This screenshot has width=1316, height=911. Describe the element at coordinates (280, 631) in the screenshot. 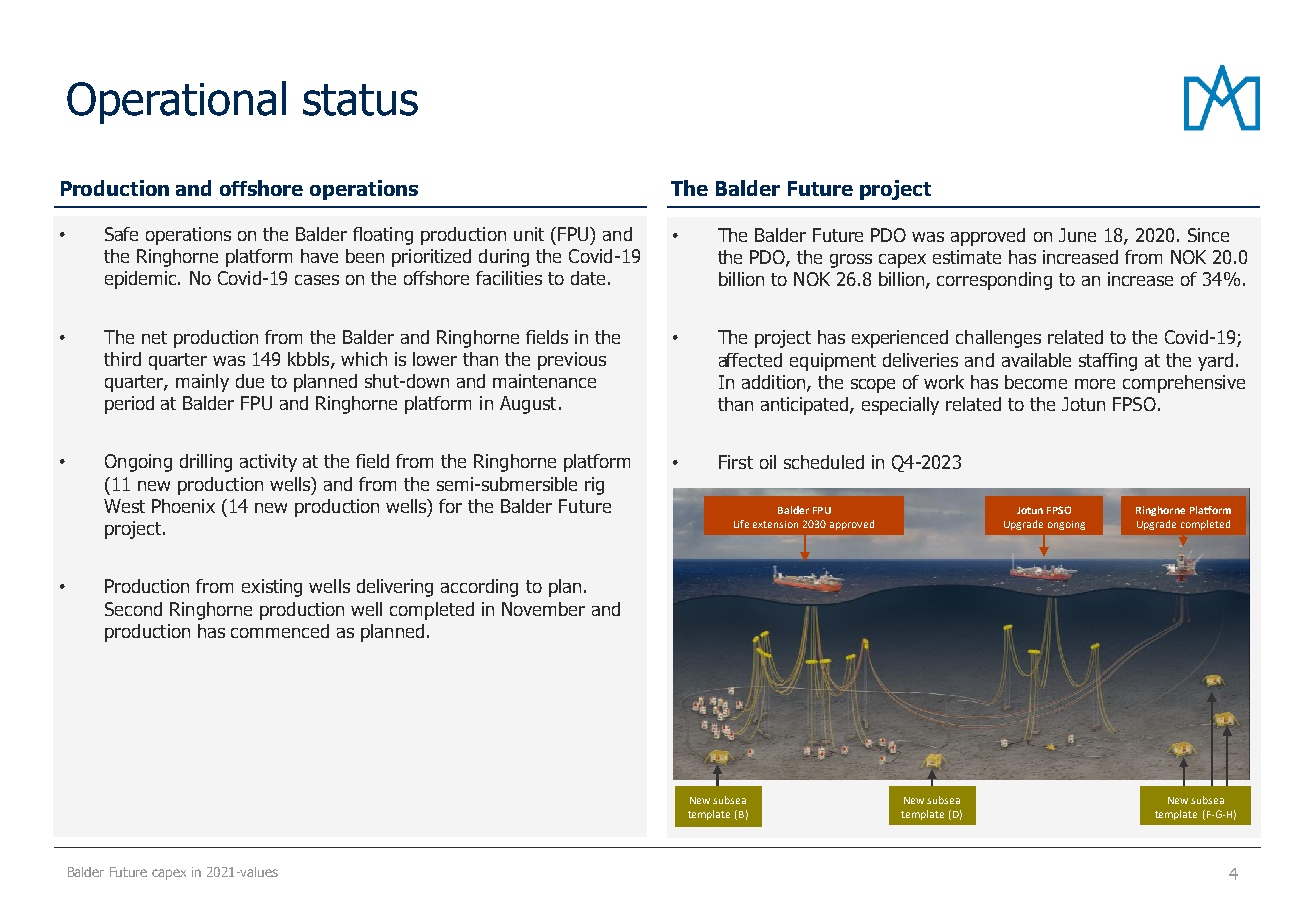

I see `commenced` at that location.
